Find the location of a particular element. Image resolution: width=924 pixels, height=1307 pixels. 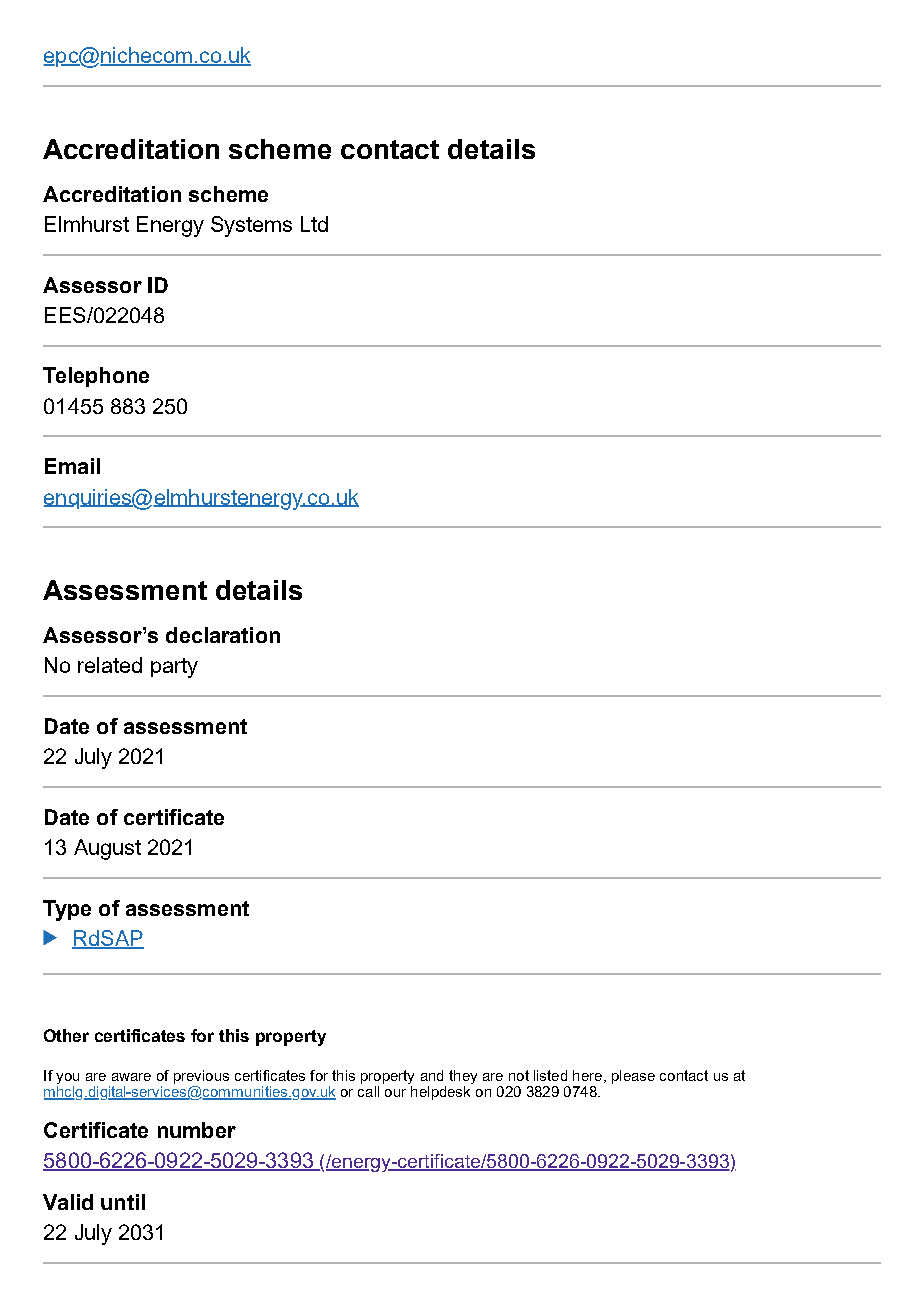

declaration is located at coordinates (223, 635).
